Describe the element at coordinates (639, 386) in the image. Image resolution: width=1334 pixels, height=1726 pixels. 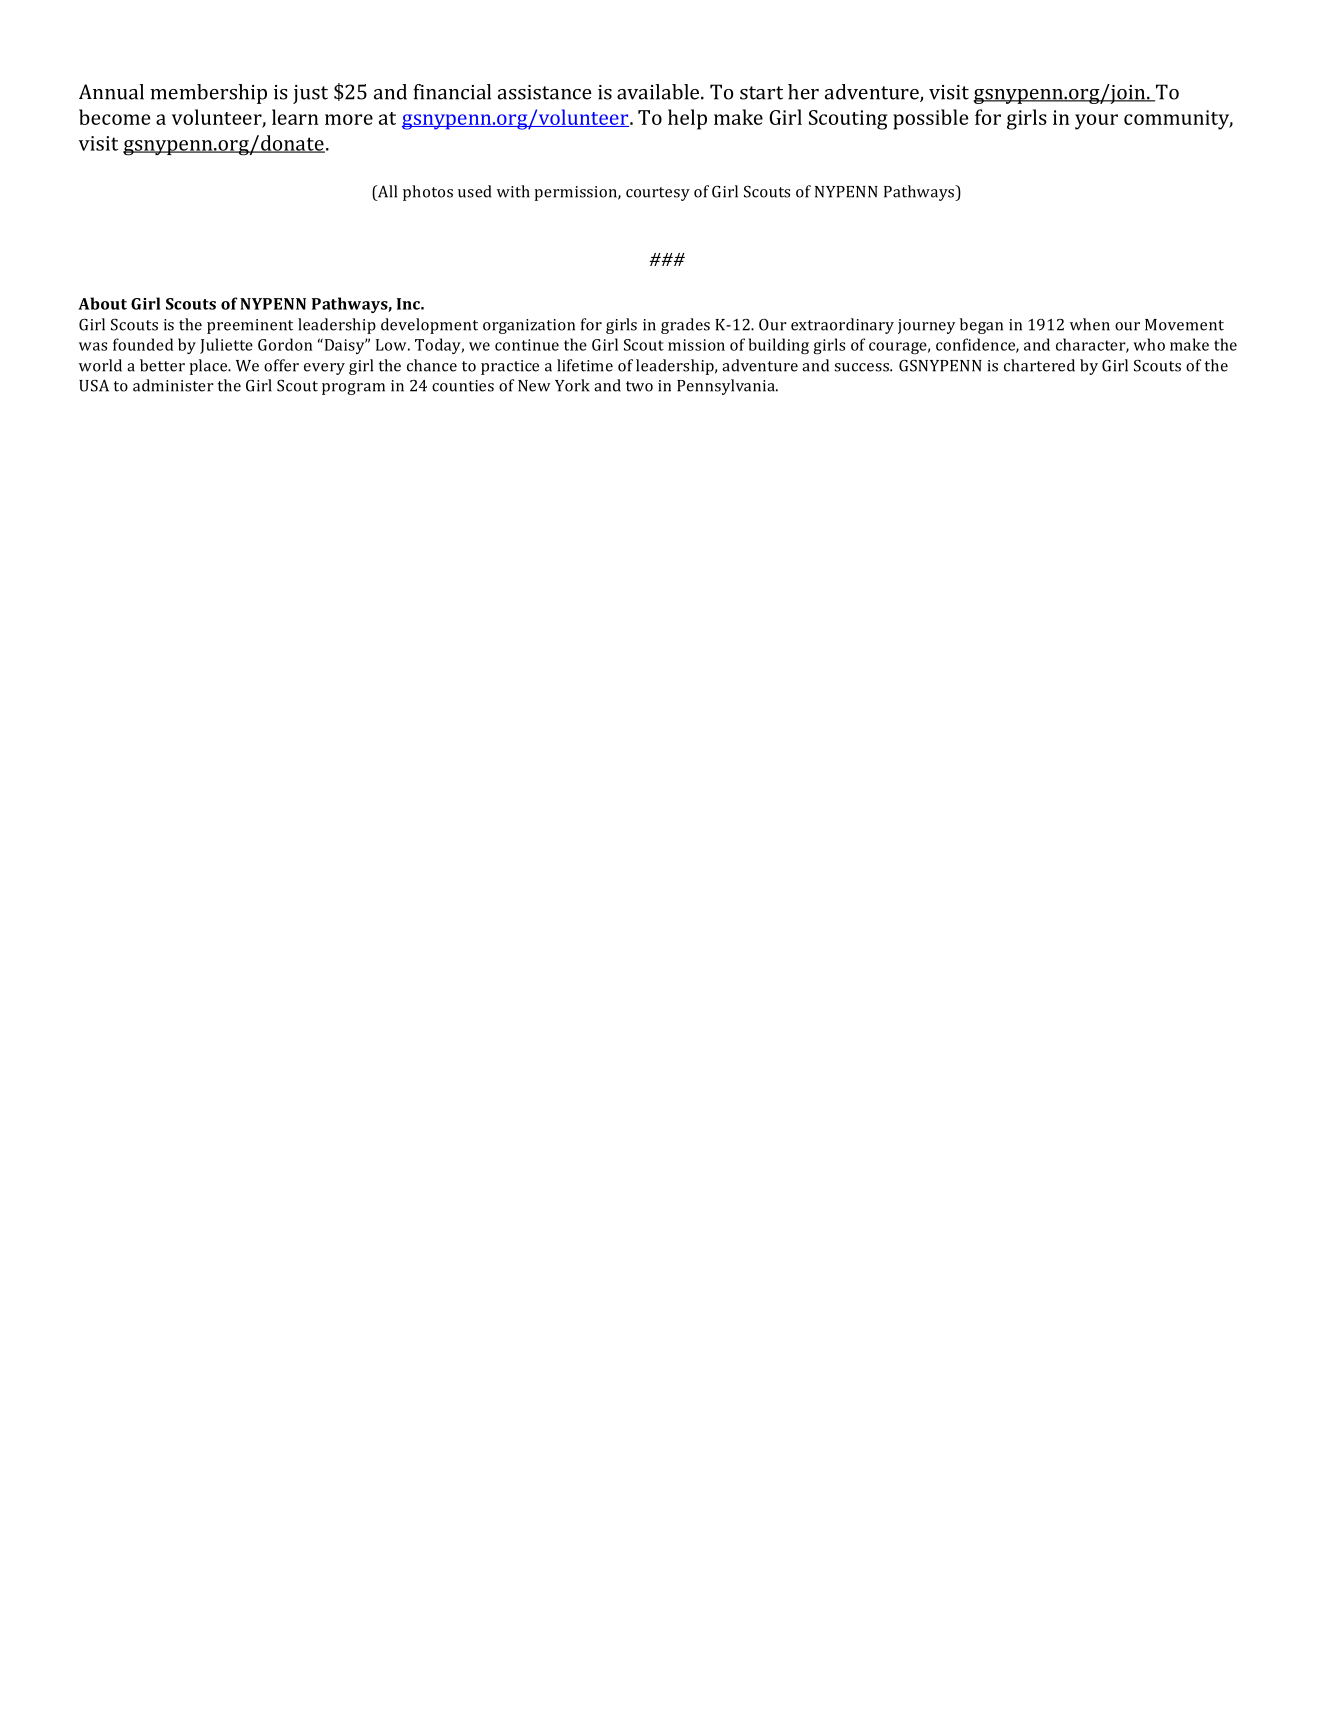
I see `two` at that location.
